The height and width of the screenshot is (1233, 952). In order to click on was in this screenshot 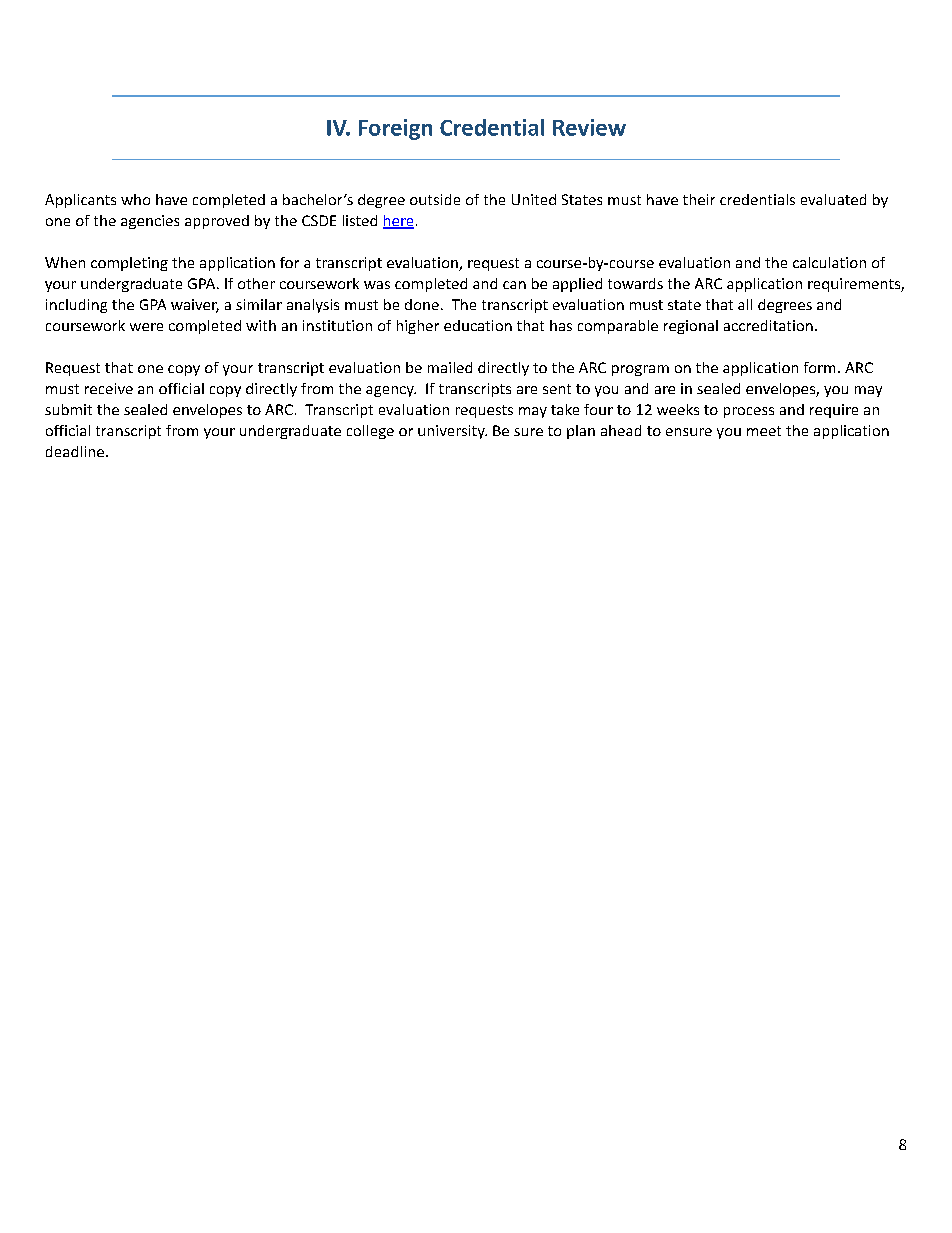, I will do `click(377, 285)`.
